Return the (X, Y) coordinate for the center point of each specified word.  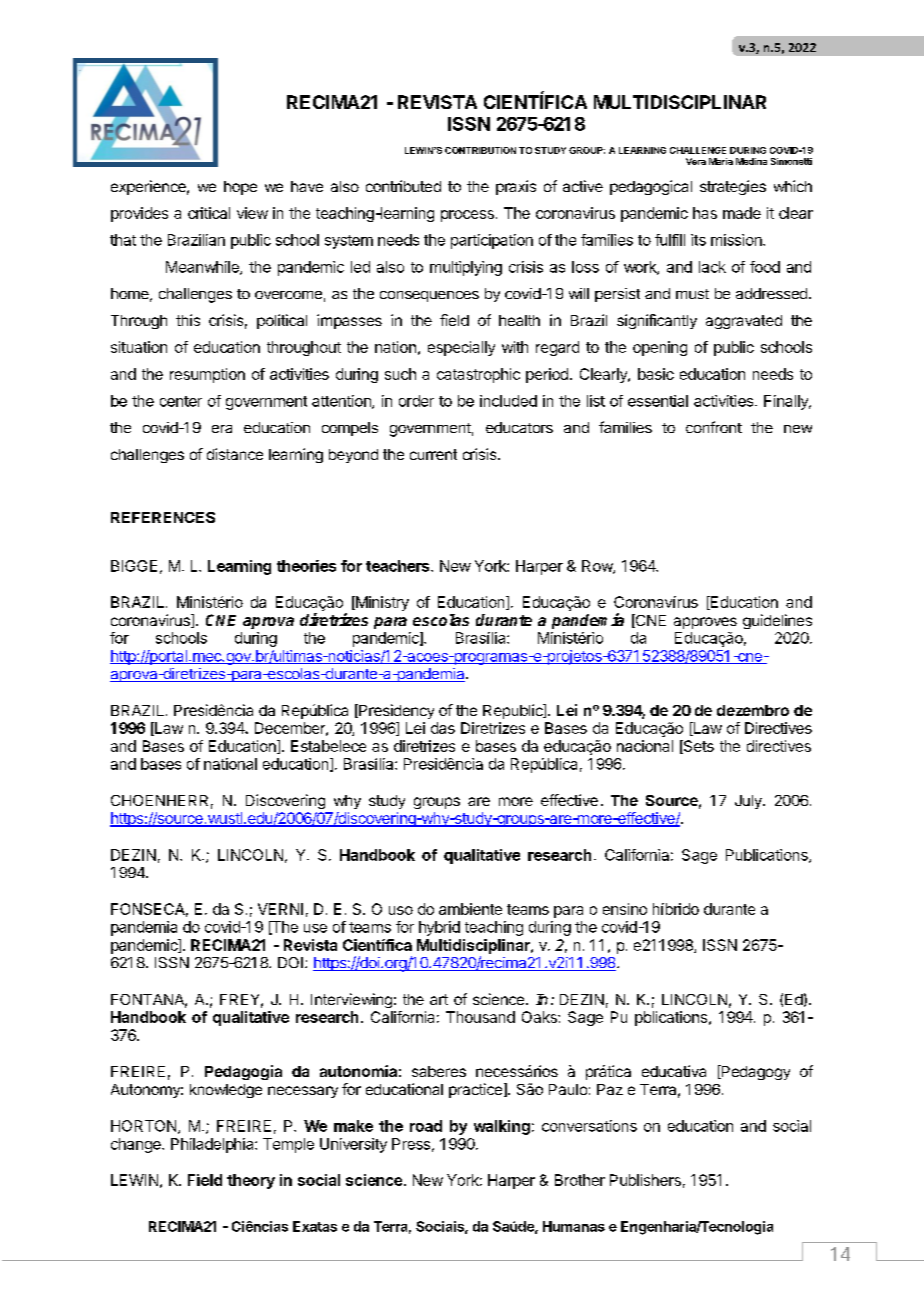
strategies (733, 187)
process (467, 216)
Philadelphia (213, 1145)
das (443, 728)
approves (705, 623)
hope (240, 188)
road (426, 1126)
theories (306, 566)
